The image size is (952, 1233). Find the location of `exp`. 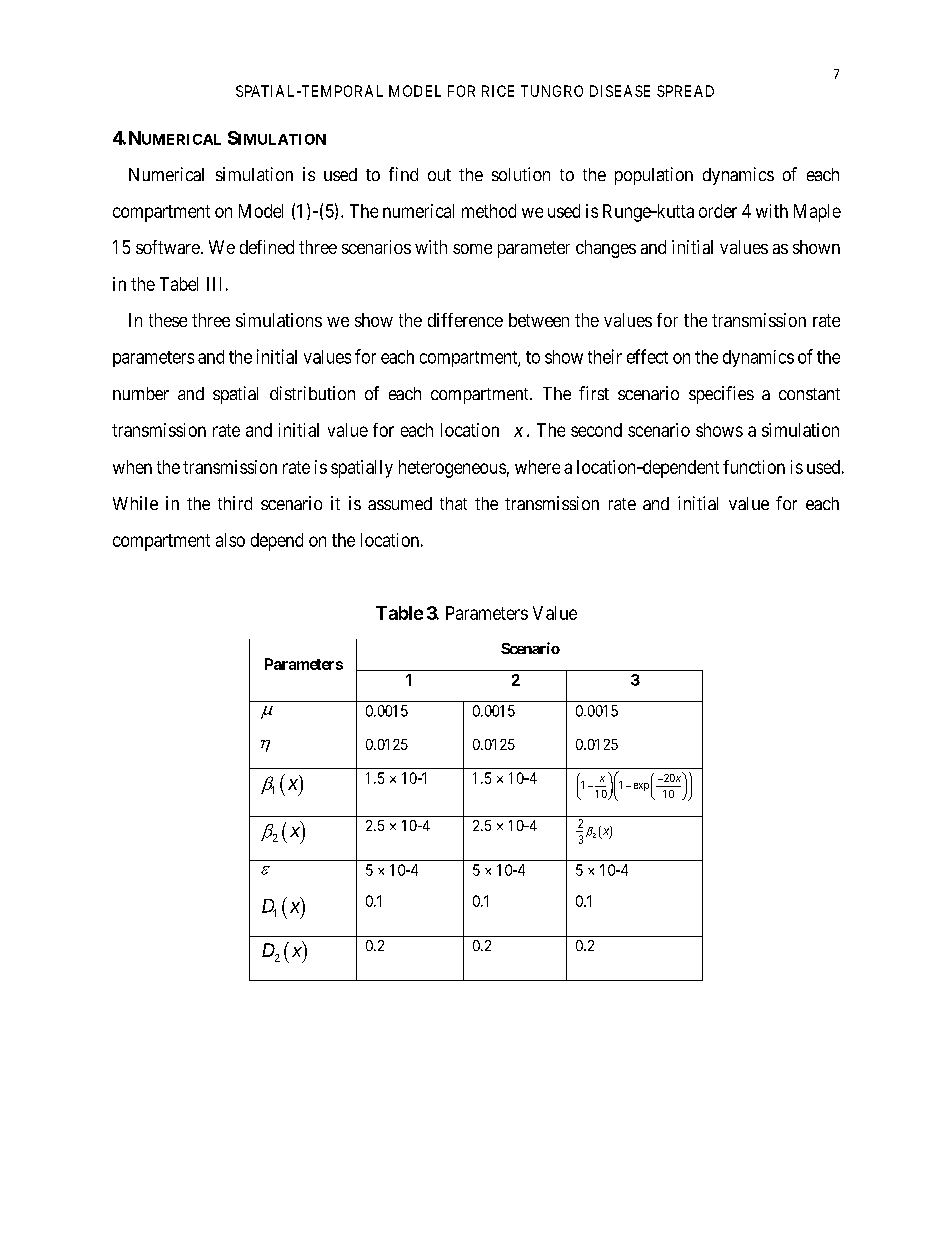

exp is located at coordinates (641, 787).
